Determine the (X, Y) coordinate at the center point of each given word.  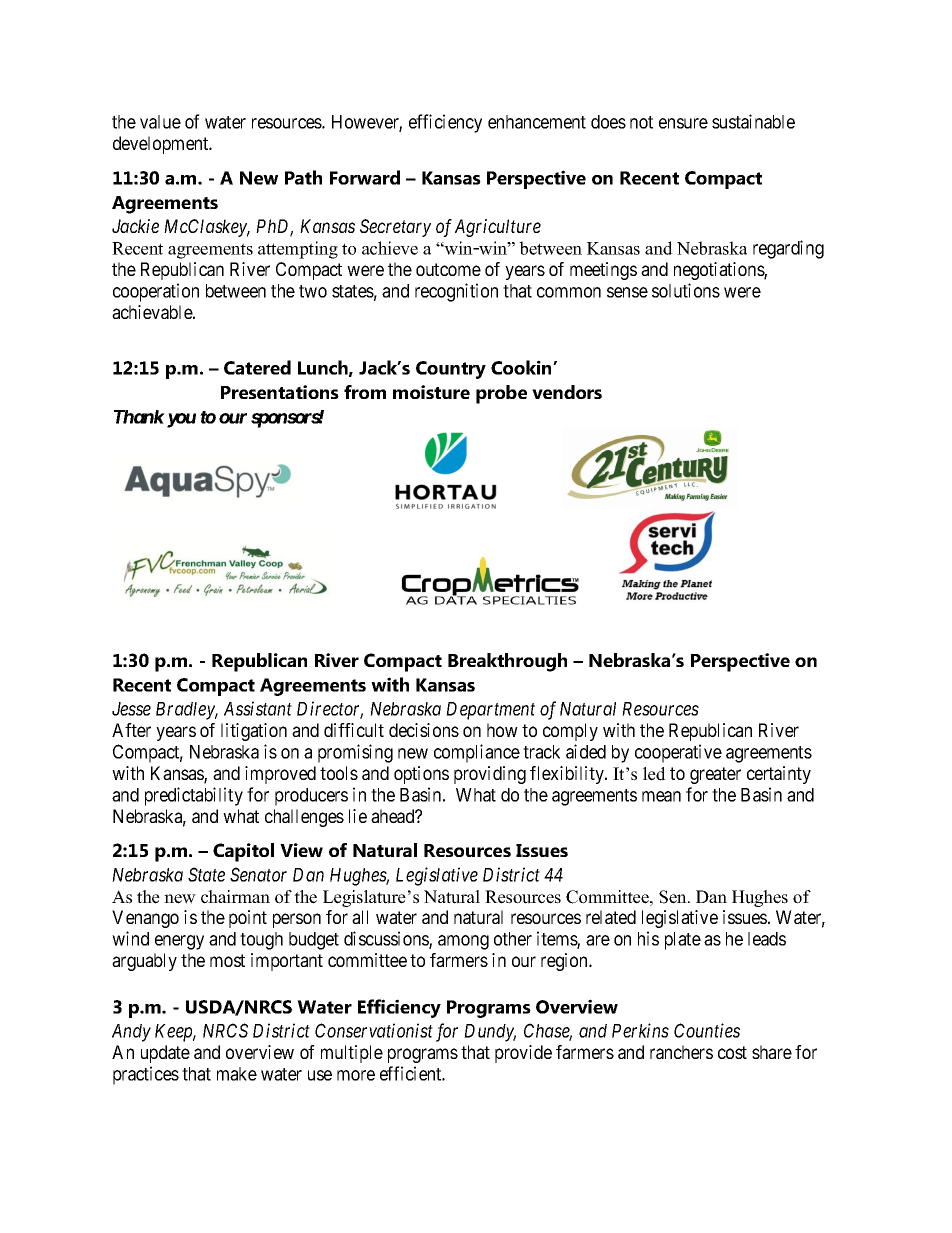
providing (490, 775)
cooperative (678, 753)
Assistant (258, 708)
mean (661, 796)
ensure (683, 123)
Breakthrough (507, 662)
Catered (257, 367)
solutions (686, 290)
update (165, 1054)
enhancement (537, 122)
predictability (194, 796)
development (162, 145)
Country (451, 370)
